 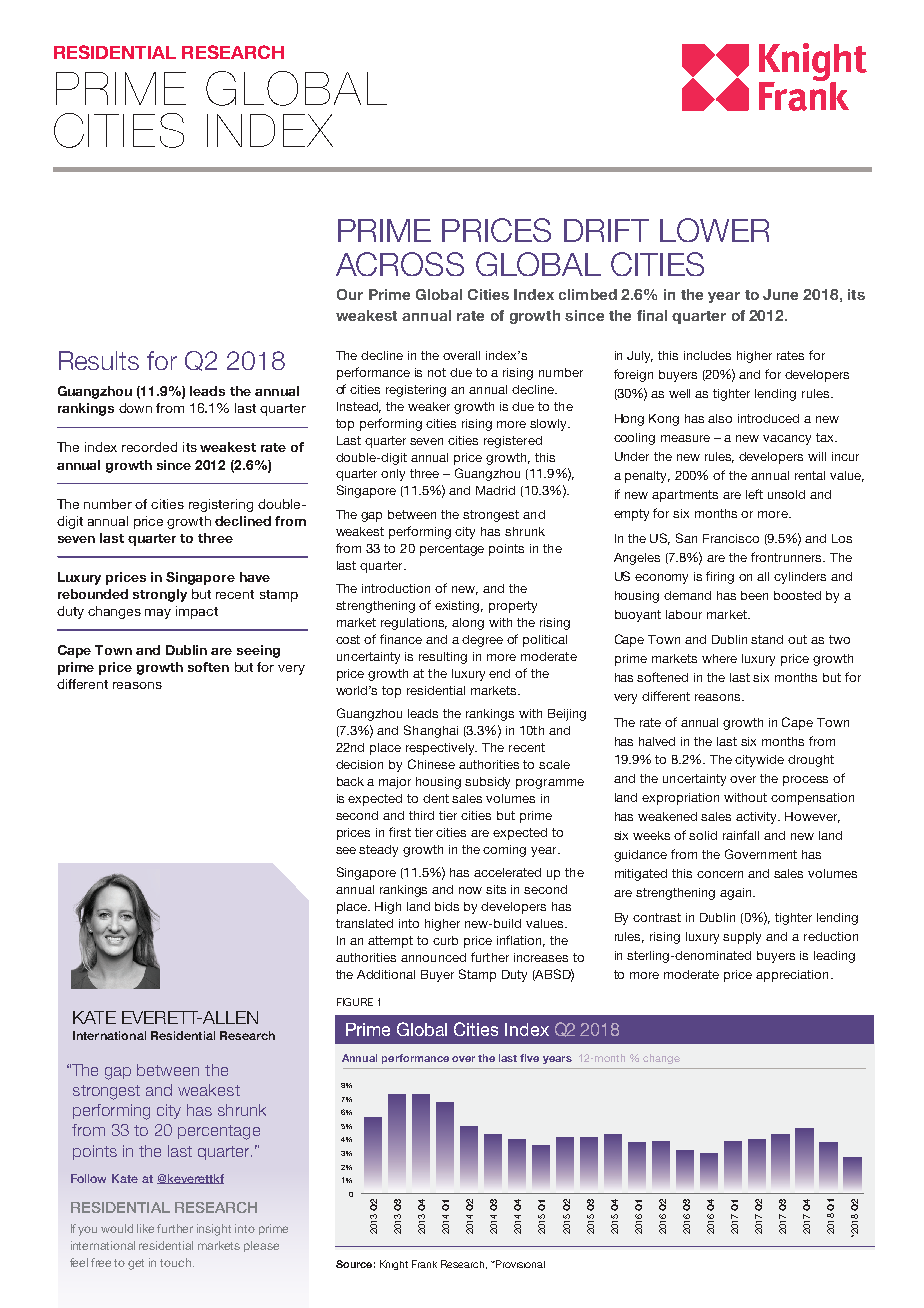 What do you see at coordinates (355, 1002) in the image?
I see `FIGURE` at bounding box center [355, 1002].
